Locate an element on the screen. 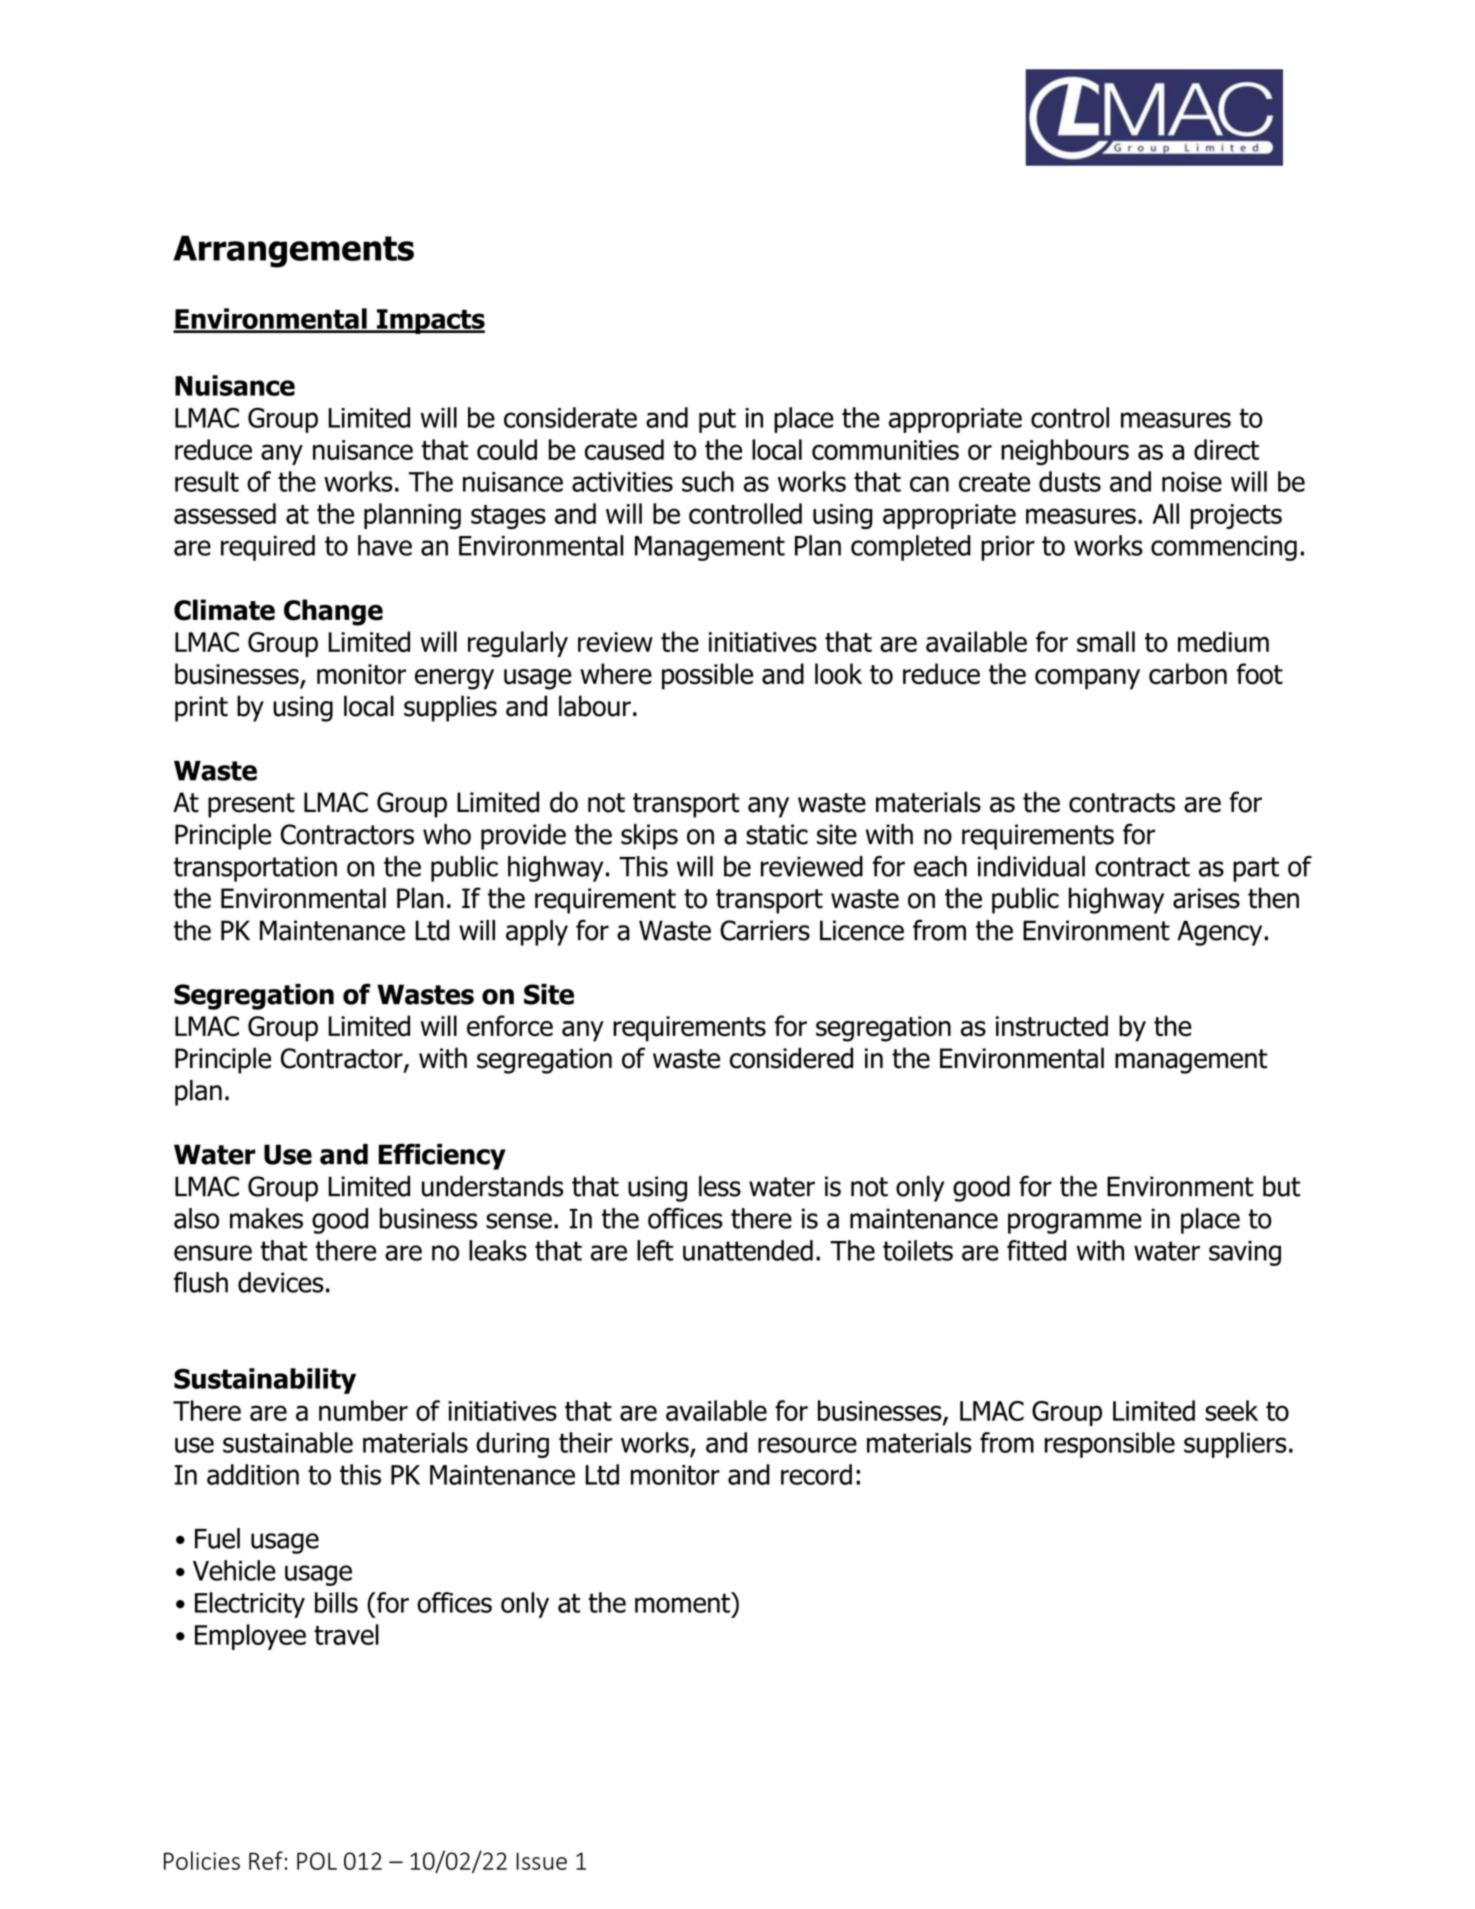  who is located at coordinates (447, 834).
